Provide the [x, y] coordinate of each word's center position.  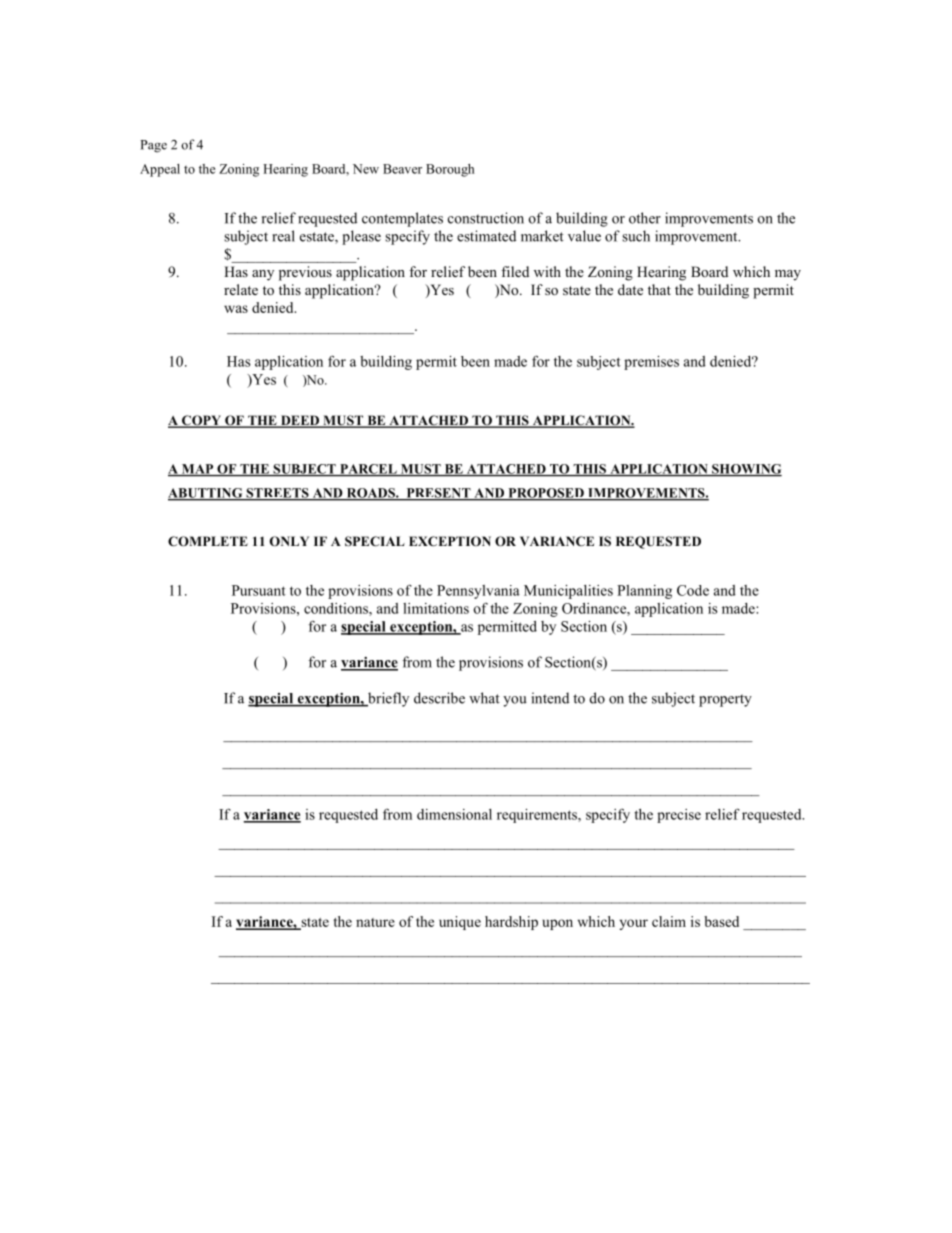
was [236, 309]
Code [693, 590]
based [721, 921]
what [484, 698]
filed [515, 271]
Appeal [160, 170]
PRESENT [438, 494]
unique [460, 923]
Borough [450, 170]
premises [651, 363]
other [645, 218]
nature [375, 922]
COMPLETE [208, 541]
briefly [387, 699]
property [725, 700]
